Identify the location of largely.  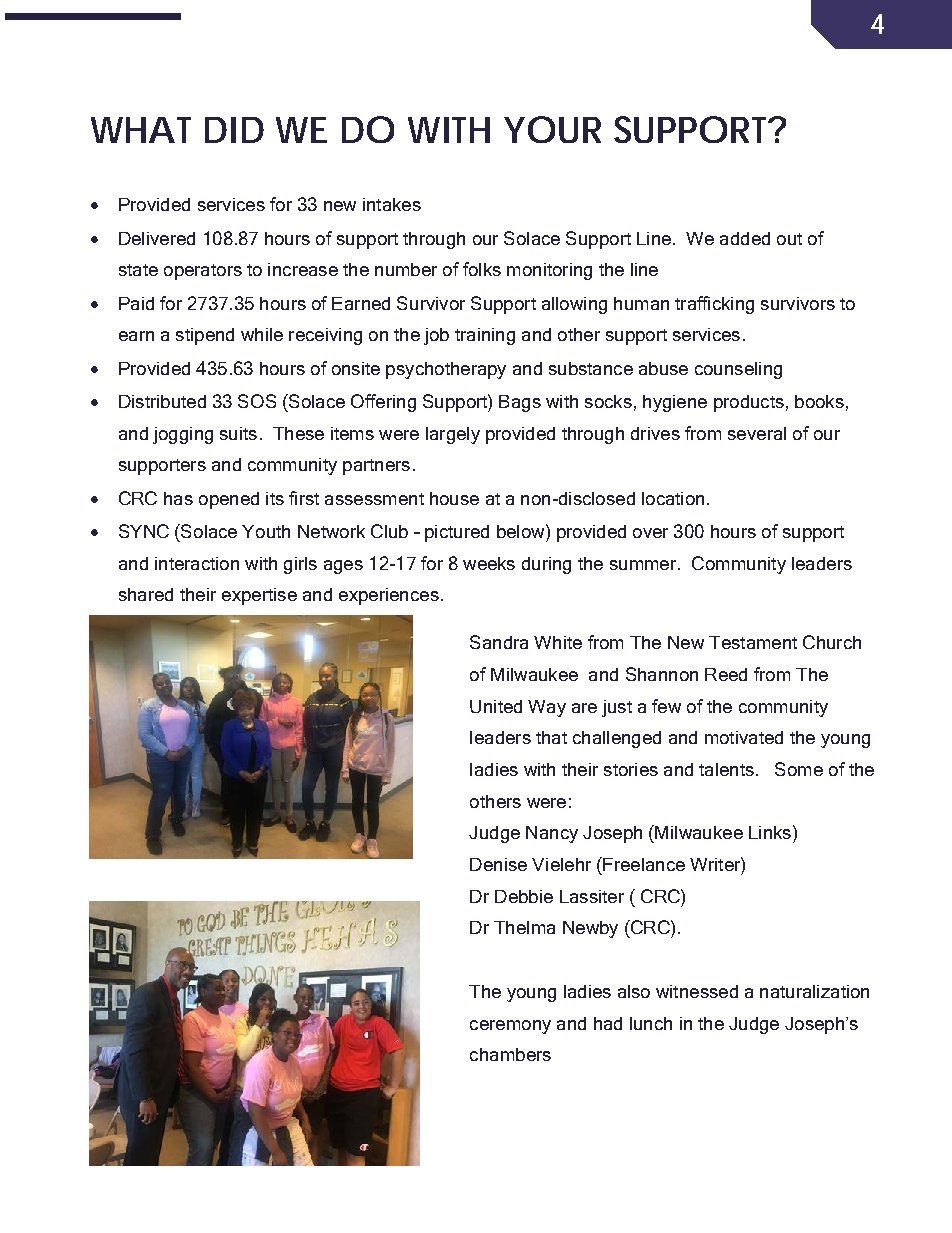
(453, 435).
